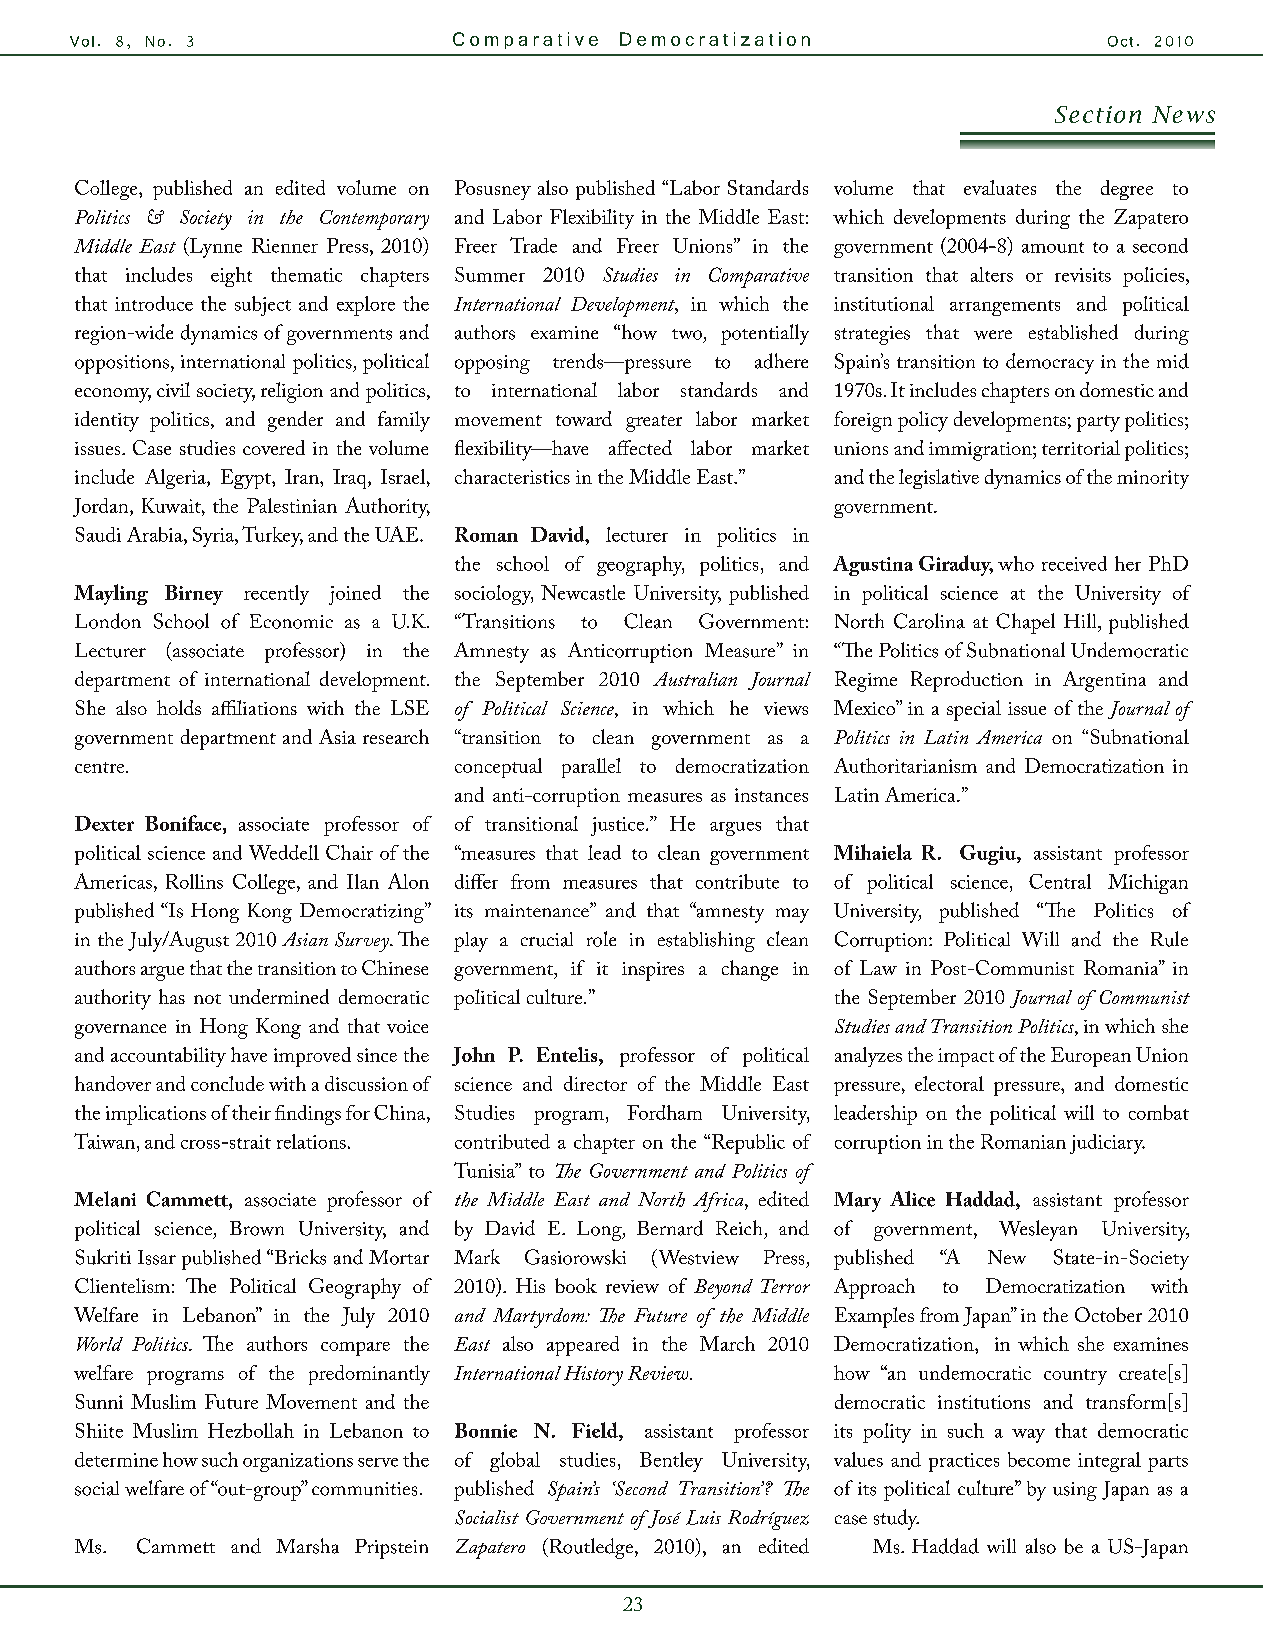  I want to click on Lynne, so click(215, 247).
